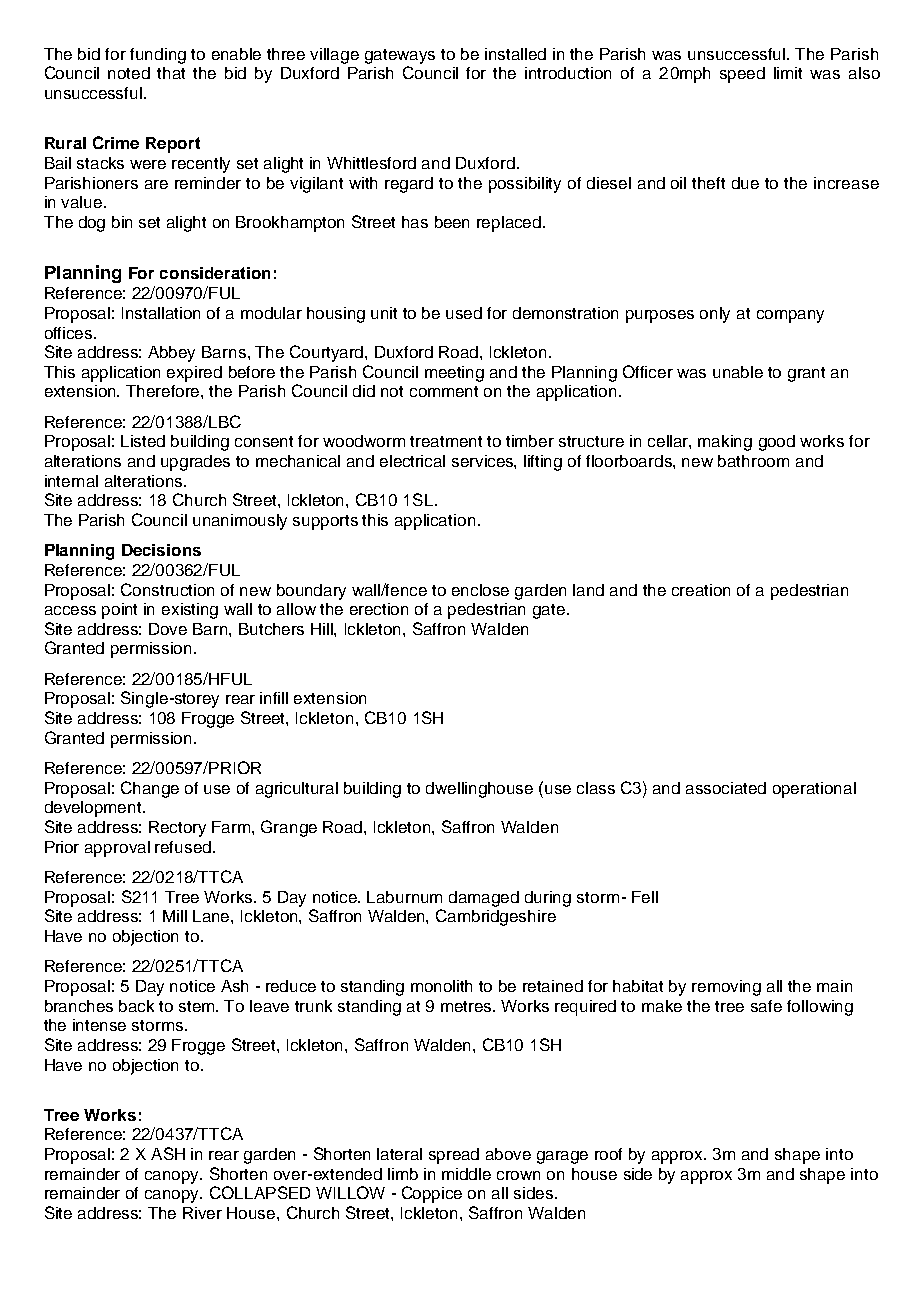 The height and width of the screenshot is (1307, 924). Describe the element at coordinates (175, 916) in the screenshot. I see `Mill` at that location.
